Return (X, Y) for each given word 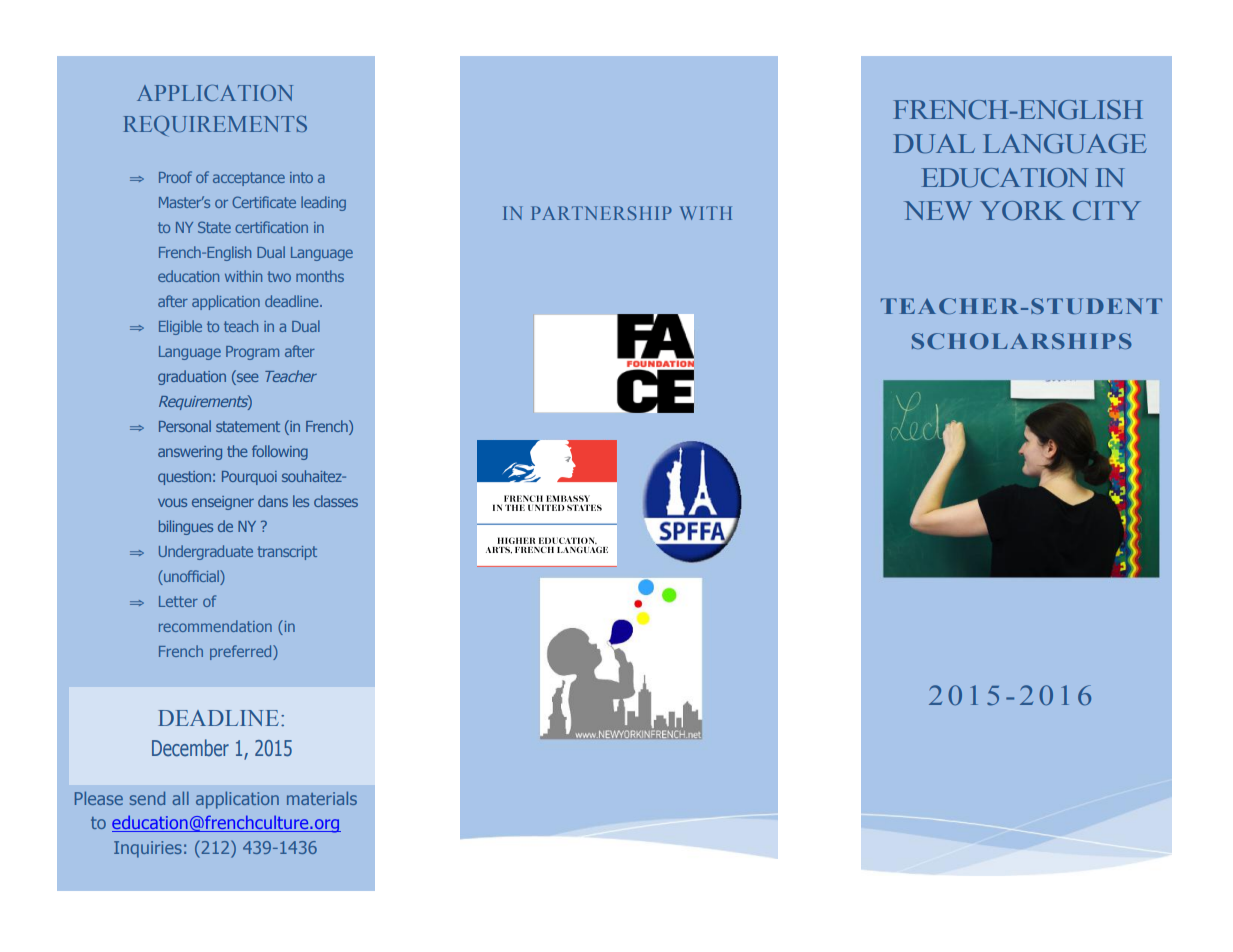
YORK (1022, 211)
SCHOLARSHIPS (1022, 341)
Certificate (264, 202)
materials (322, 798)
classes (336, 501)
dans (273, 501)
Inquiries (148, 849)
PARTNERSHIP (601, 213)
